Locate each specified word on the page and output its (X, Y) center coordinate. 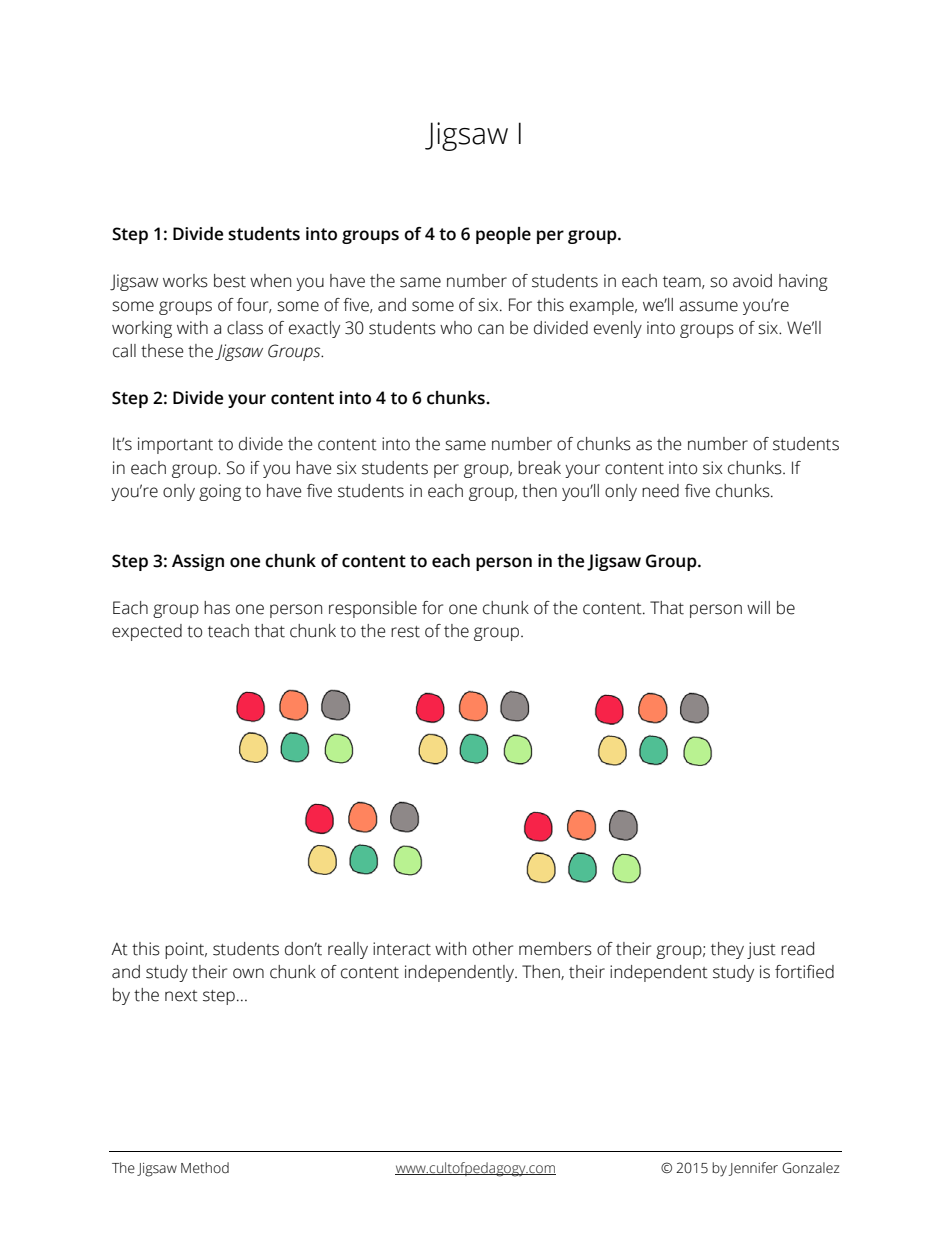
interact (402, 949)
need (660, 491)
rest (405, 632)
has (217, 608)
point (186, 950)
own (248, 973)
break (539, 468)
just (761, 950)
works (185, 281)
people (503, 235)
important (175, 445)
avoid (752, 281)
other (493, 949)
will (758, 607)
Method (205, 1168)
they (727, 950)
